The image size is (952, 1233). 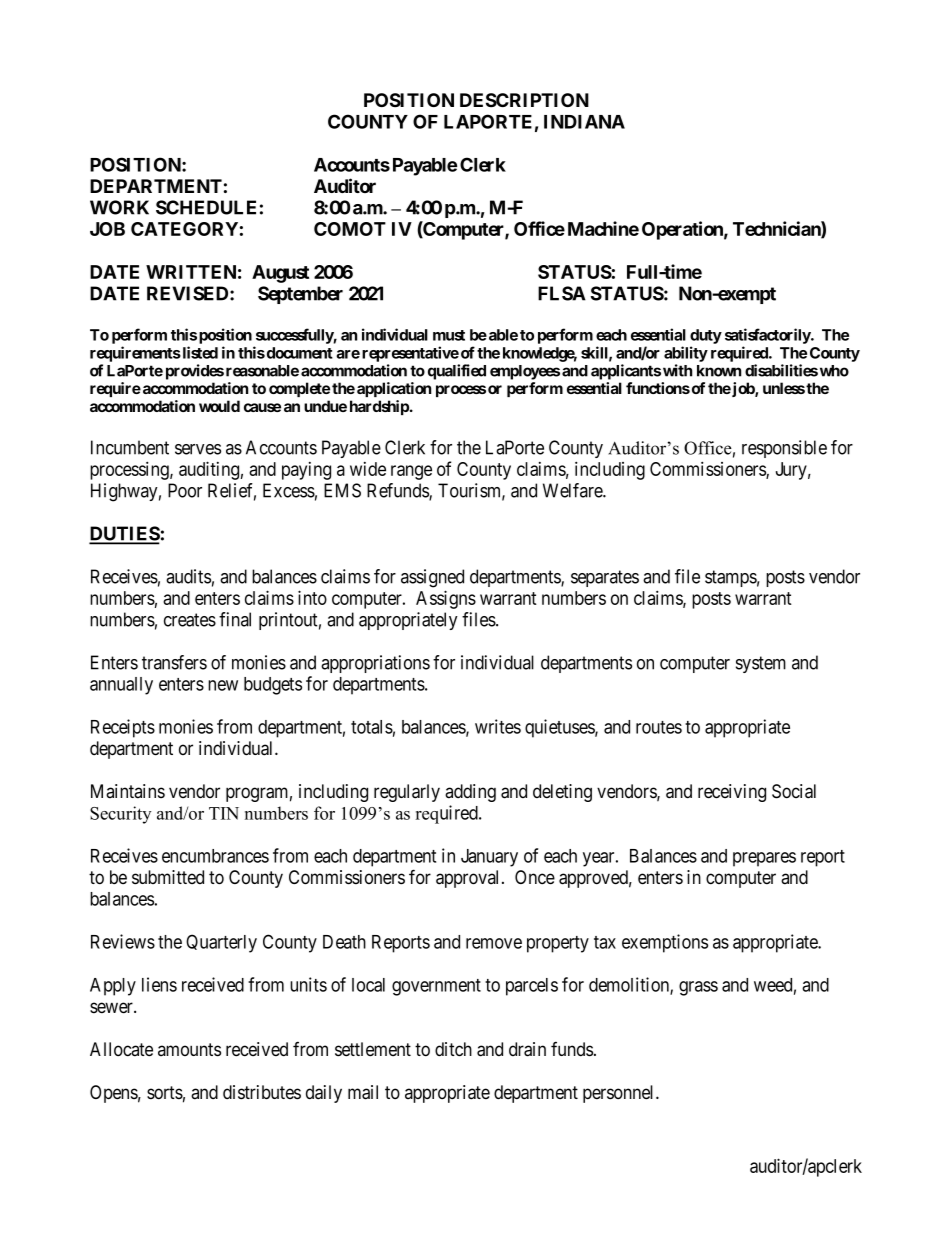 I want to click on serves, so click(x=198, y=449).
